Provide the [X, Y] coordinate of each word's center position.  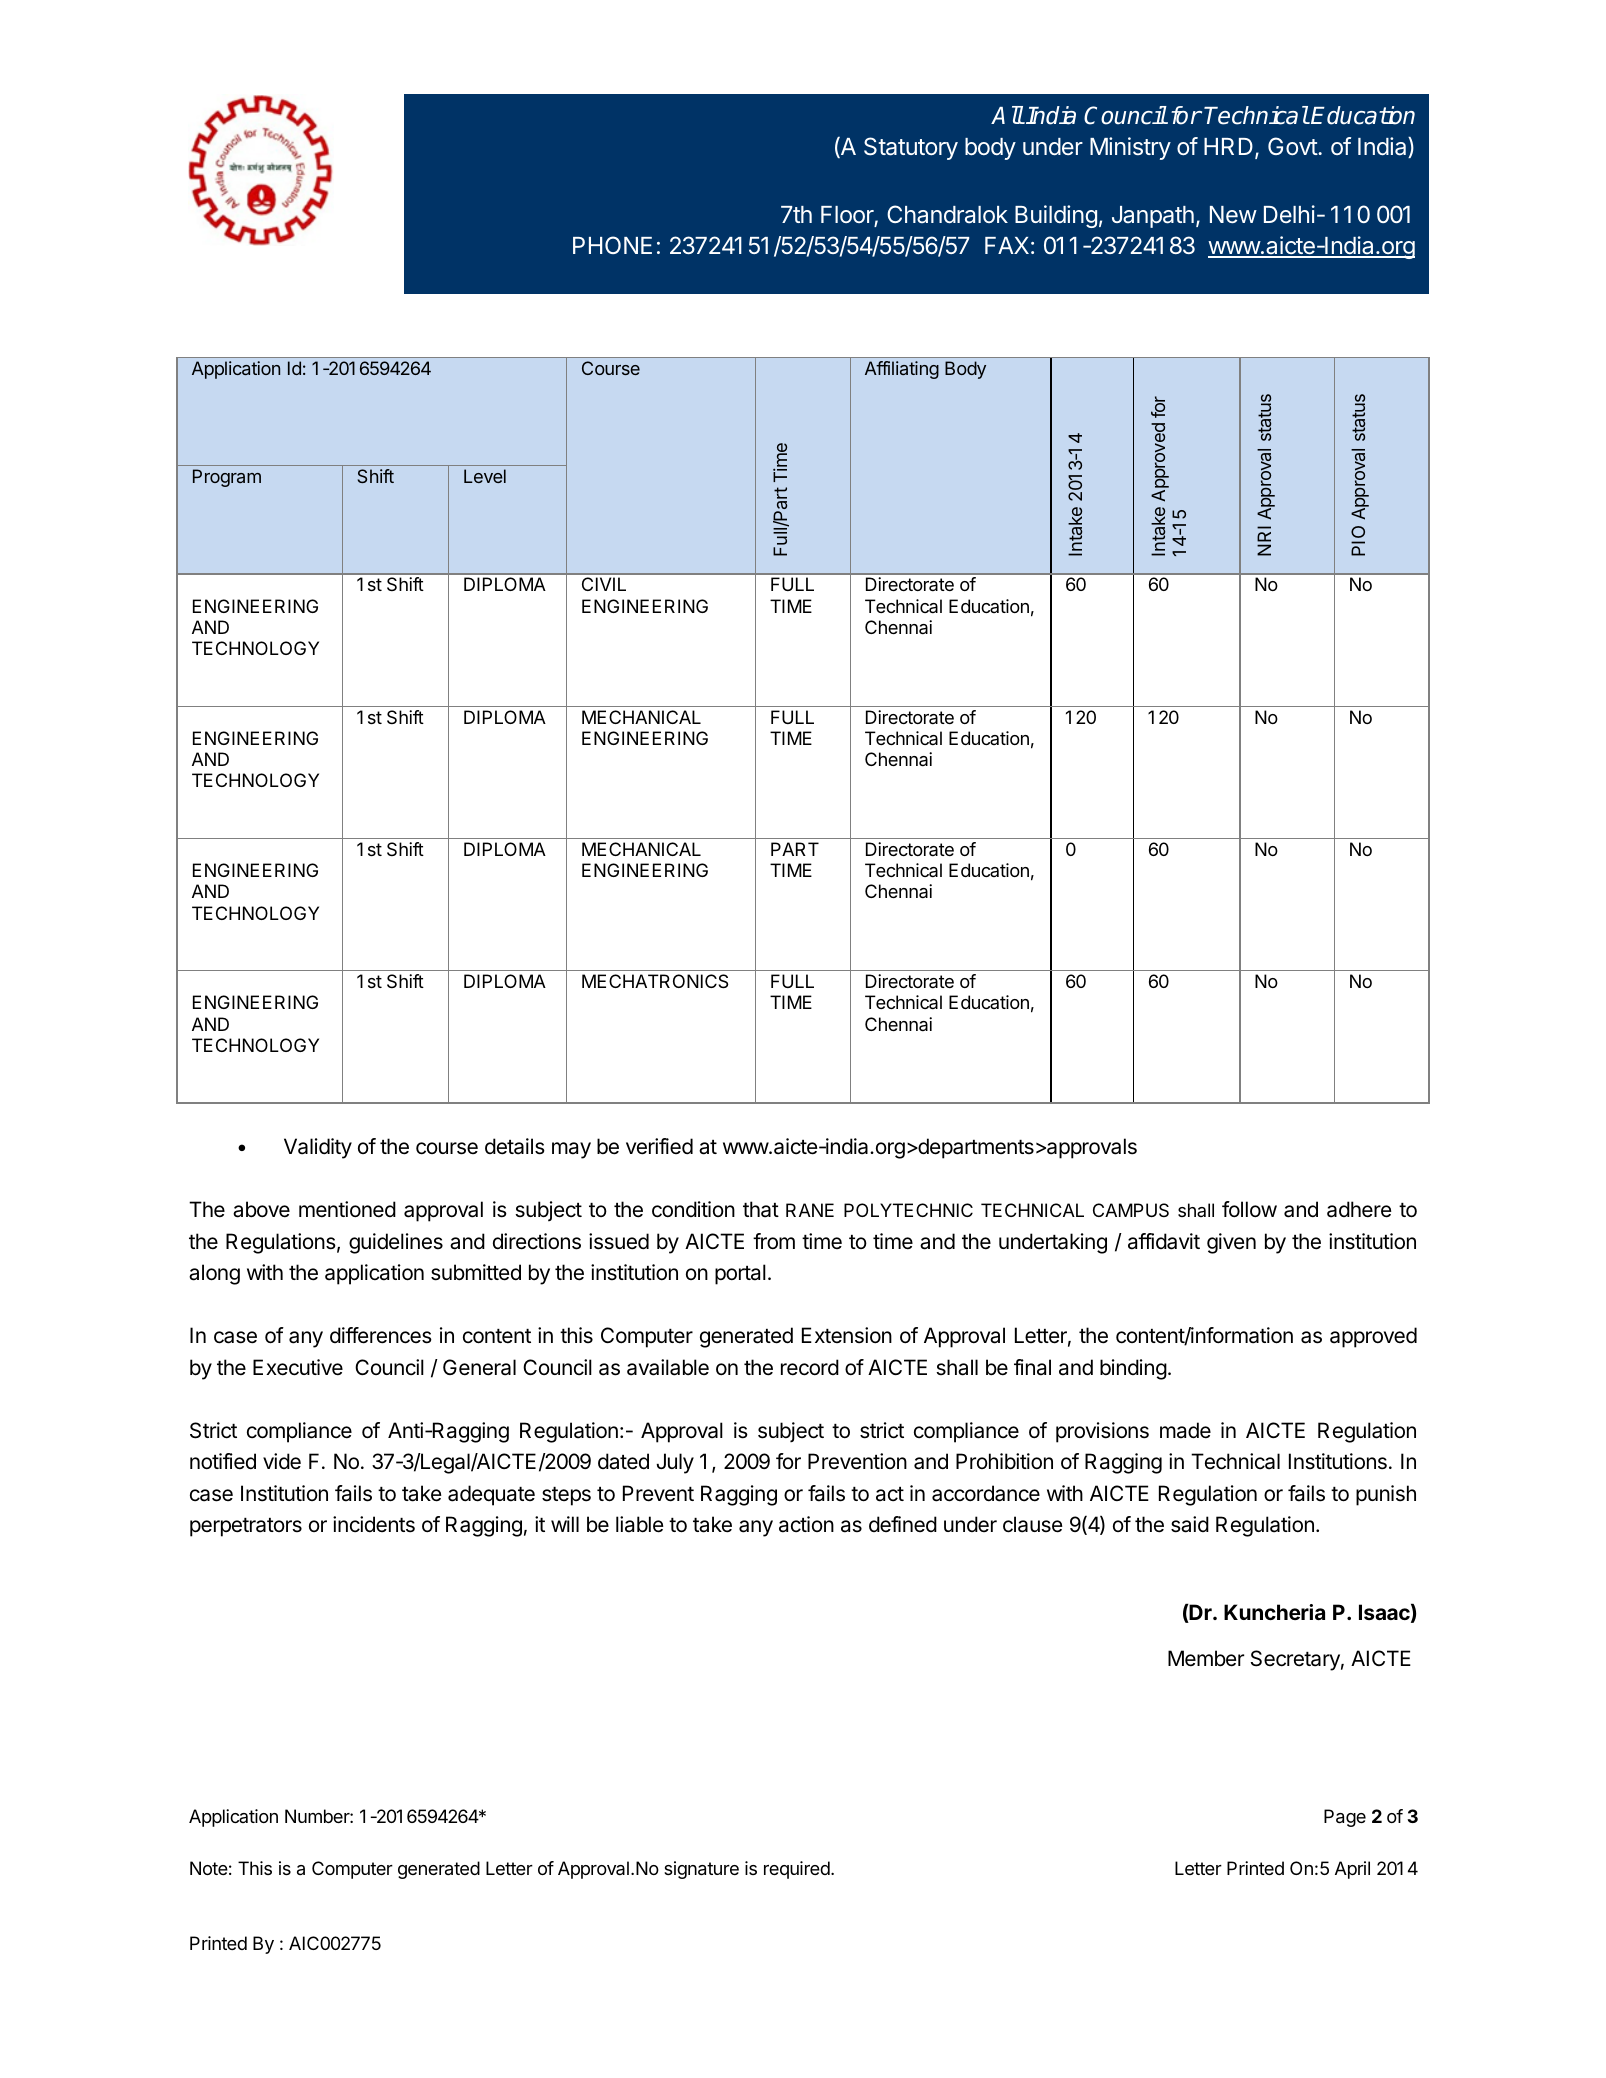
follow [1249, 1209]
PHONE [612, 245]
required [798, 1870]
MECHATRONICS [655, 981]
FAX [1007, 245]
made [1185, 1430]
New [1233, 214]
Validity [318, 1148]
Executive [298, 1367]
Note [209, 1868]
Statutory [911, 148]
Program [227, 478]
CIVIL [604, 584]
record [810, 1367]
